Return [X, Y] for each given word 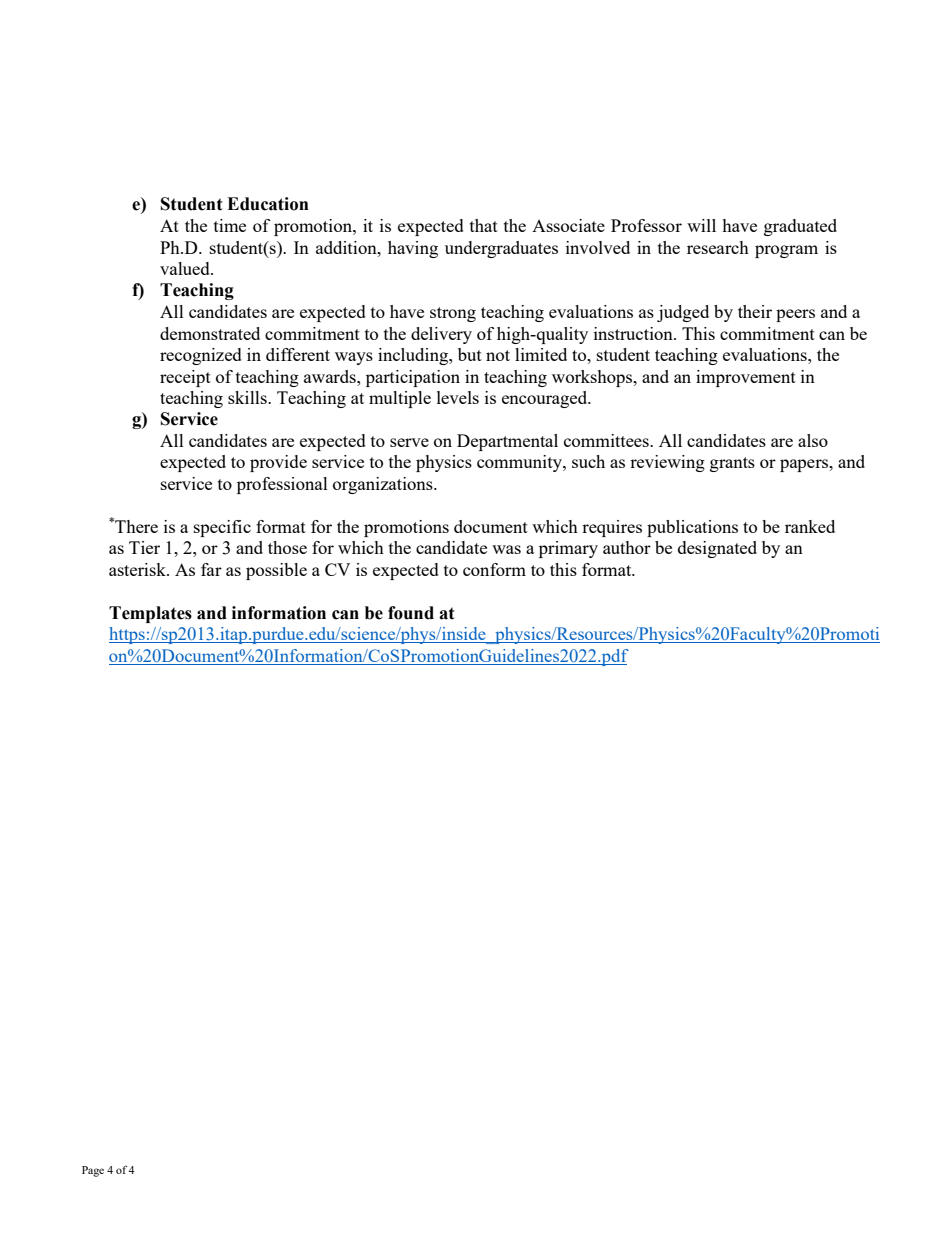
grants [732, 464]
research [718, 247]
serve [409, 442]
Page [93, 1171]
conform [494, 569]
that [484, 225]
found [411, 613]
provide [278, 463]
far [211, 569]
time [230, 225]
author [627, 547]
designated [717, 549]
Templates [150, 614]
